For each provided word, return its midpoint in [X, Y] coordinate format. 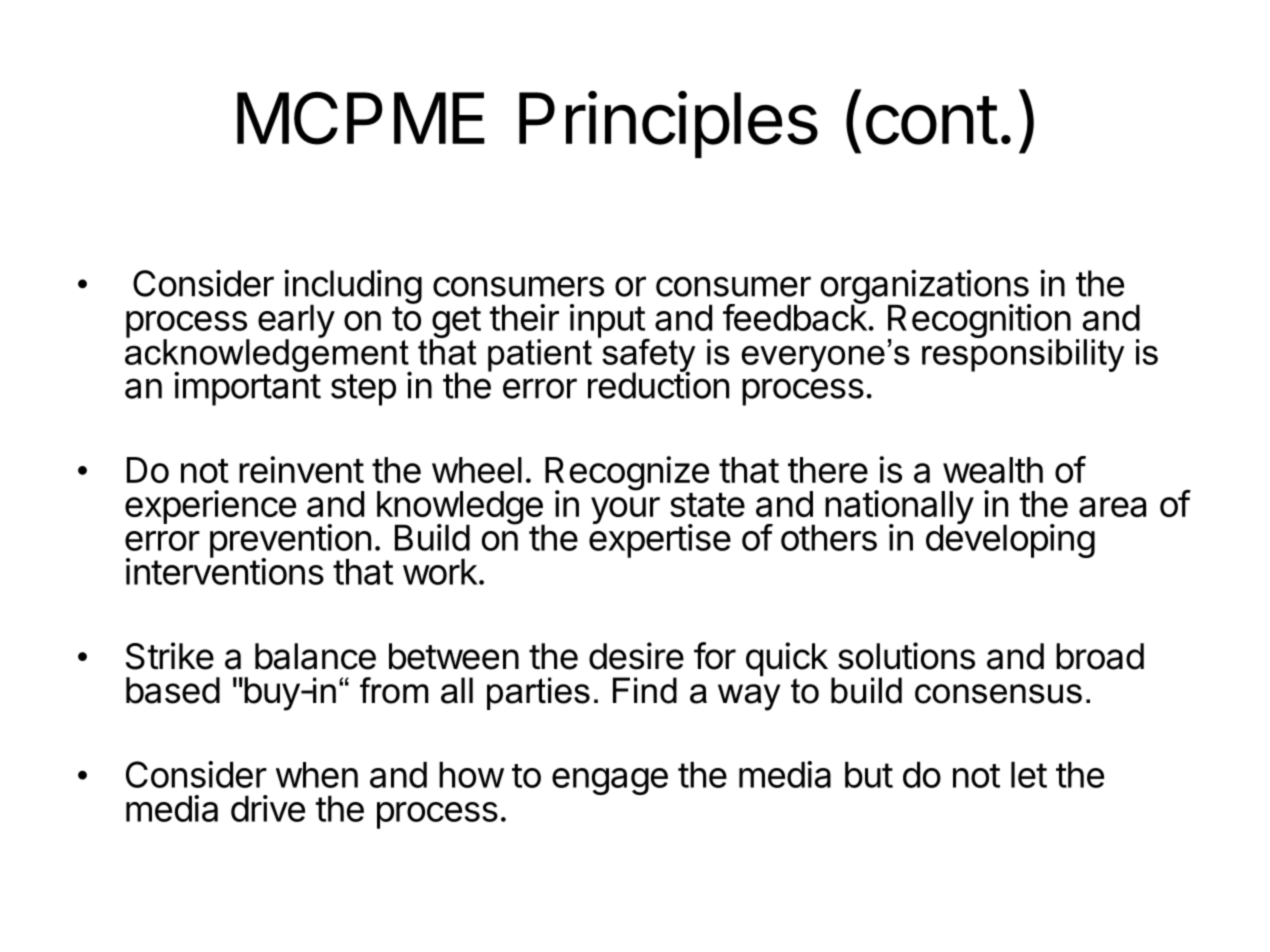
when [317, 775]
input [608, 322]
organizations [926, 287]
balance [315, 656]
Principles [668, 124]
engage [610, 781]
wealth [993, 470]
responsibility [1023, 354]
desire [636, 656]
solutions [906, 656]
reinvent [301, 469]
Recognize [627, 474]
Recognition [979, 322]
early [296, 322]
